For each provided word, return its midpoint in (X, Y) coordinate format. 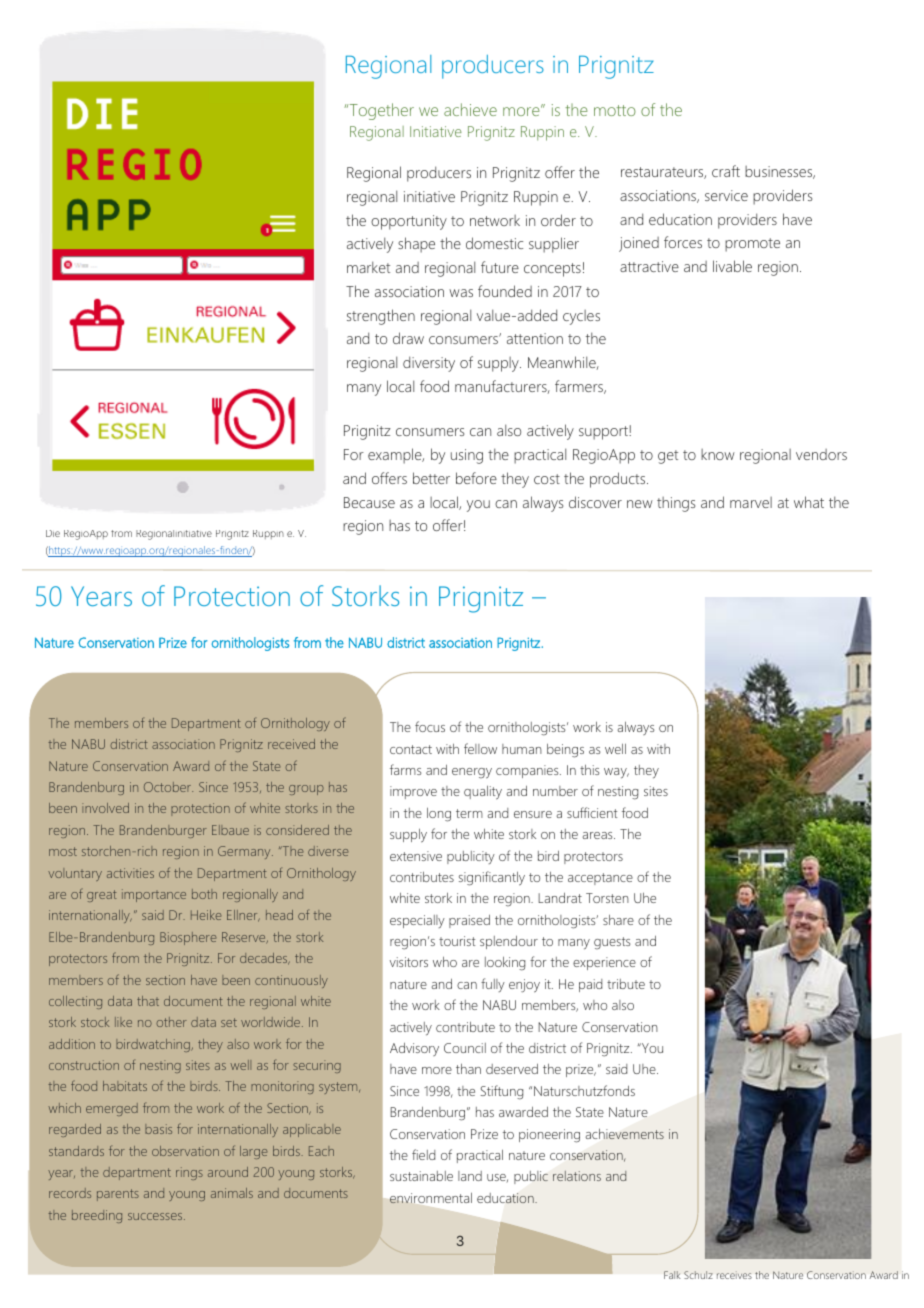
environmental (431, 1198)
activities (130, 873)
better (431, 478)
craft (726, 171)
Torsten (607, 898)
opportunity (409, 222)
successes (156, 1216)
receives (734, 1275)
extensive (416, 856)
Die (53, 533)
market (368, 267)
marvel (751, 502)
